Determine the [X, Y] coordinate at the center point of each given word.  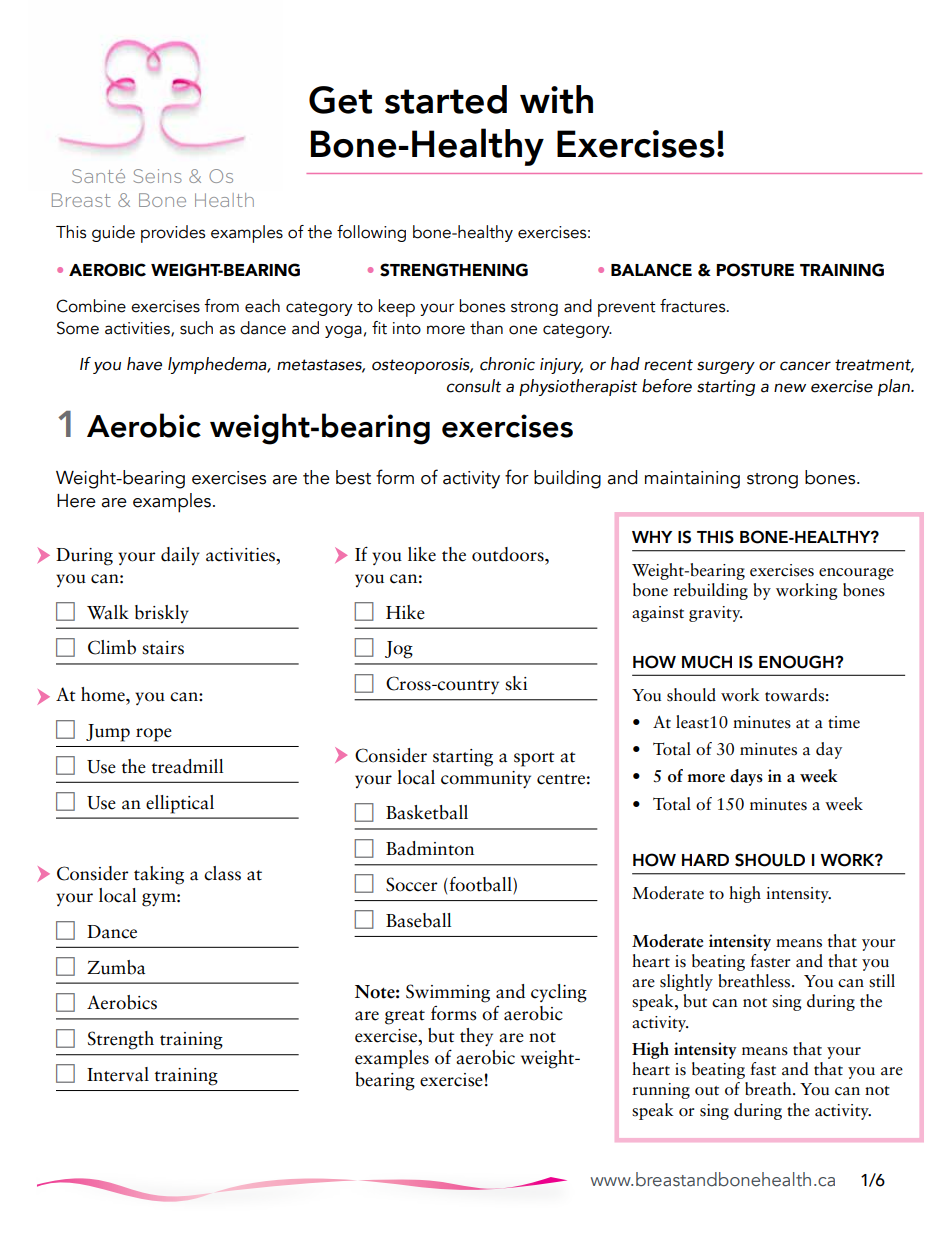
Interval [118, 1074]
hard [705, 860]
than [486, 328]
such [196, 328]
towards [794, 695]
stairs [163, 648]
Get [340, 100]
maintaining [692, 480]
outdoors [509, 554]
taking [159, 875]
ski [516, 683]
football [480, 885]
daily [180, 556]
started [446, 99]
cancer [805, 366]
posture [755, 270]
